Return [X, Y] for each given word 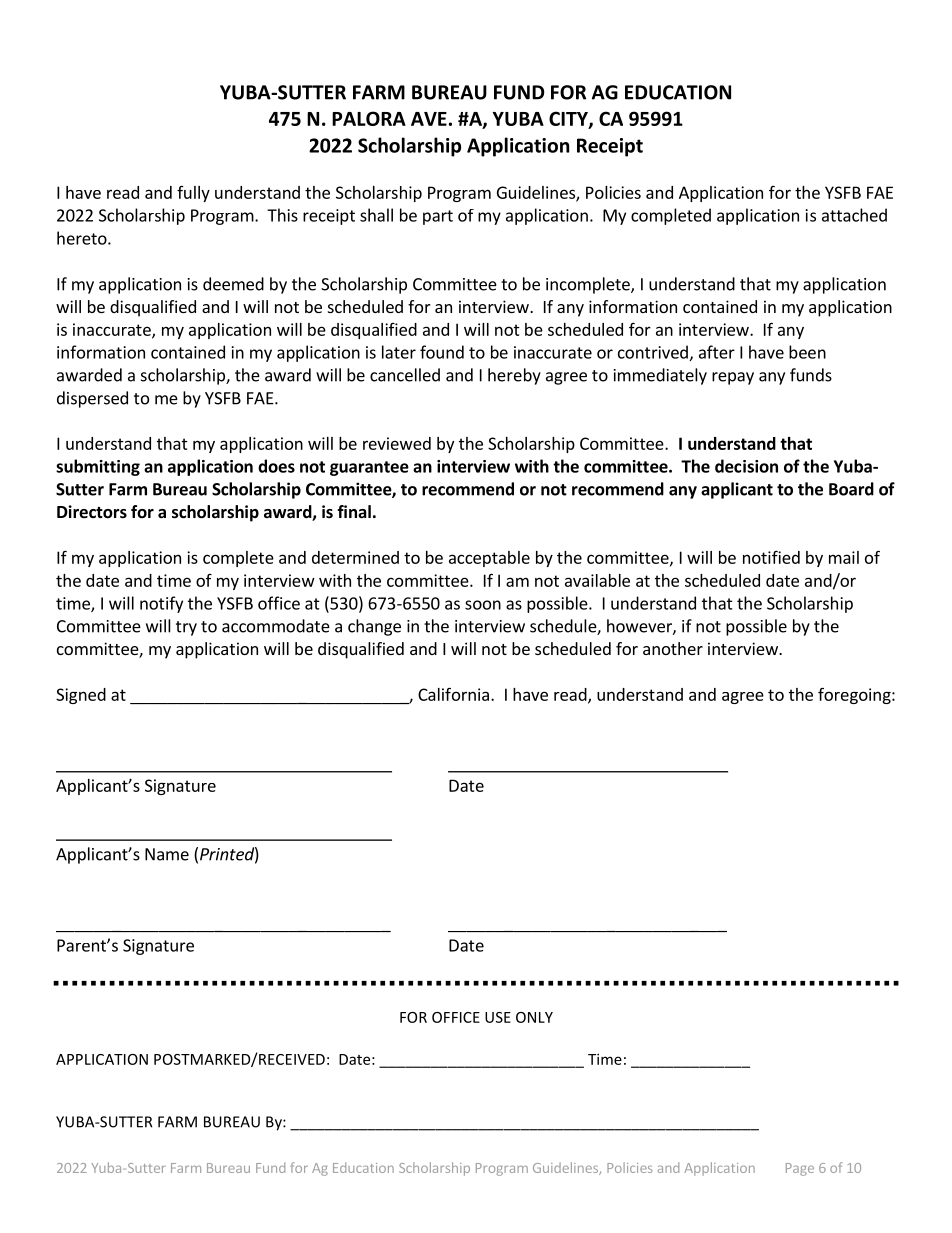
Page [800, 1169]
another [673, 648]
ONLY [534, 1017]
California [453, 694]
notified [771, 557]
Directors [92, 512]
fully [193, 194]
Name [167, 854]
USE [498, 1017]
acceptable [489, 559]
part [438, 217]
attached [854, 215]
